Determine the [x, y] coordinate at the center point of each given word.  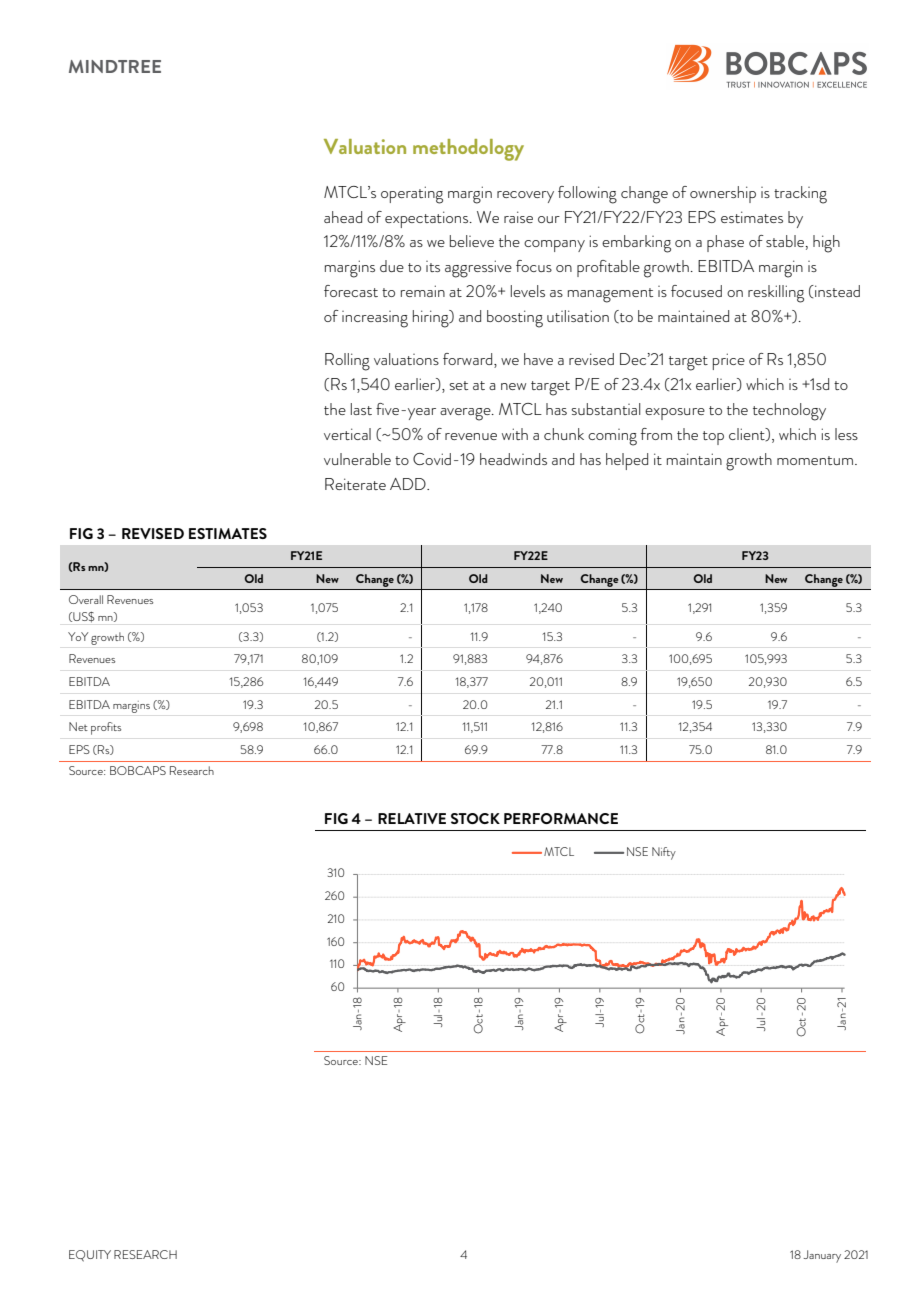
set [458, 385]
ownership [723, 194]
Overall [86, 599]
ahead [343, 217]
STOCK [475, 818]
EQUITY [90, 1256]
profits [106, 728]
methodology [468, 150]
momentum [816, 460]
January [822, 1256]
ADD [409, 484]
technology [789, 412]
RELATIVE [412, 818]
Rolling [347, 362]
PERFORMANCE [561, 818]
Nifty [664, 853]
